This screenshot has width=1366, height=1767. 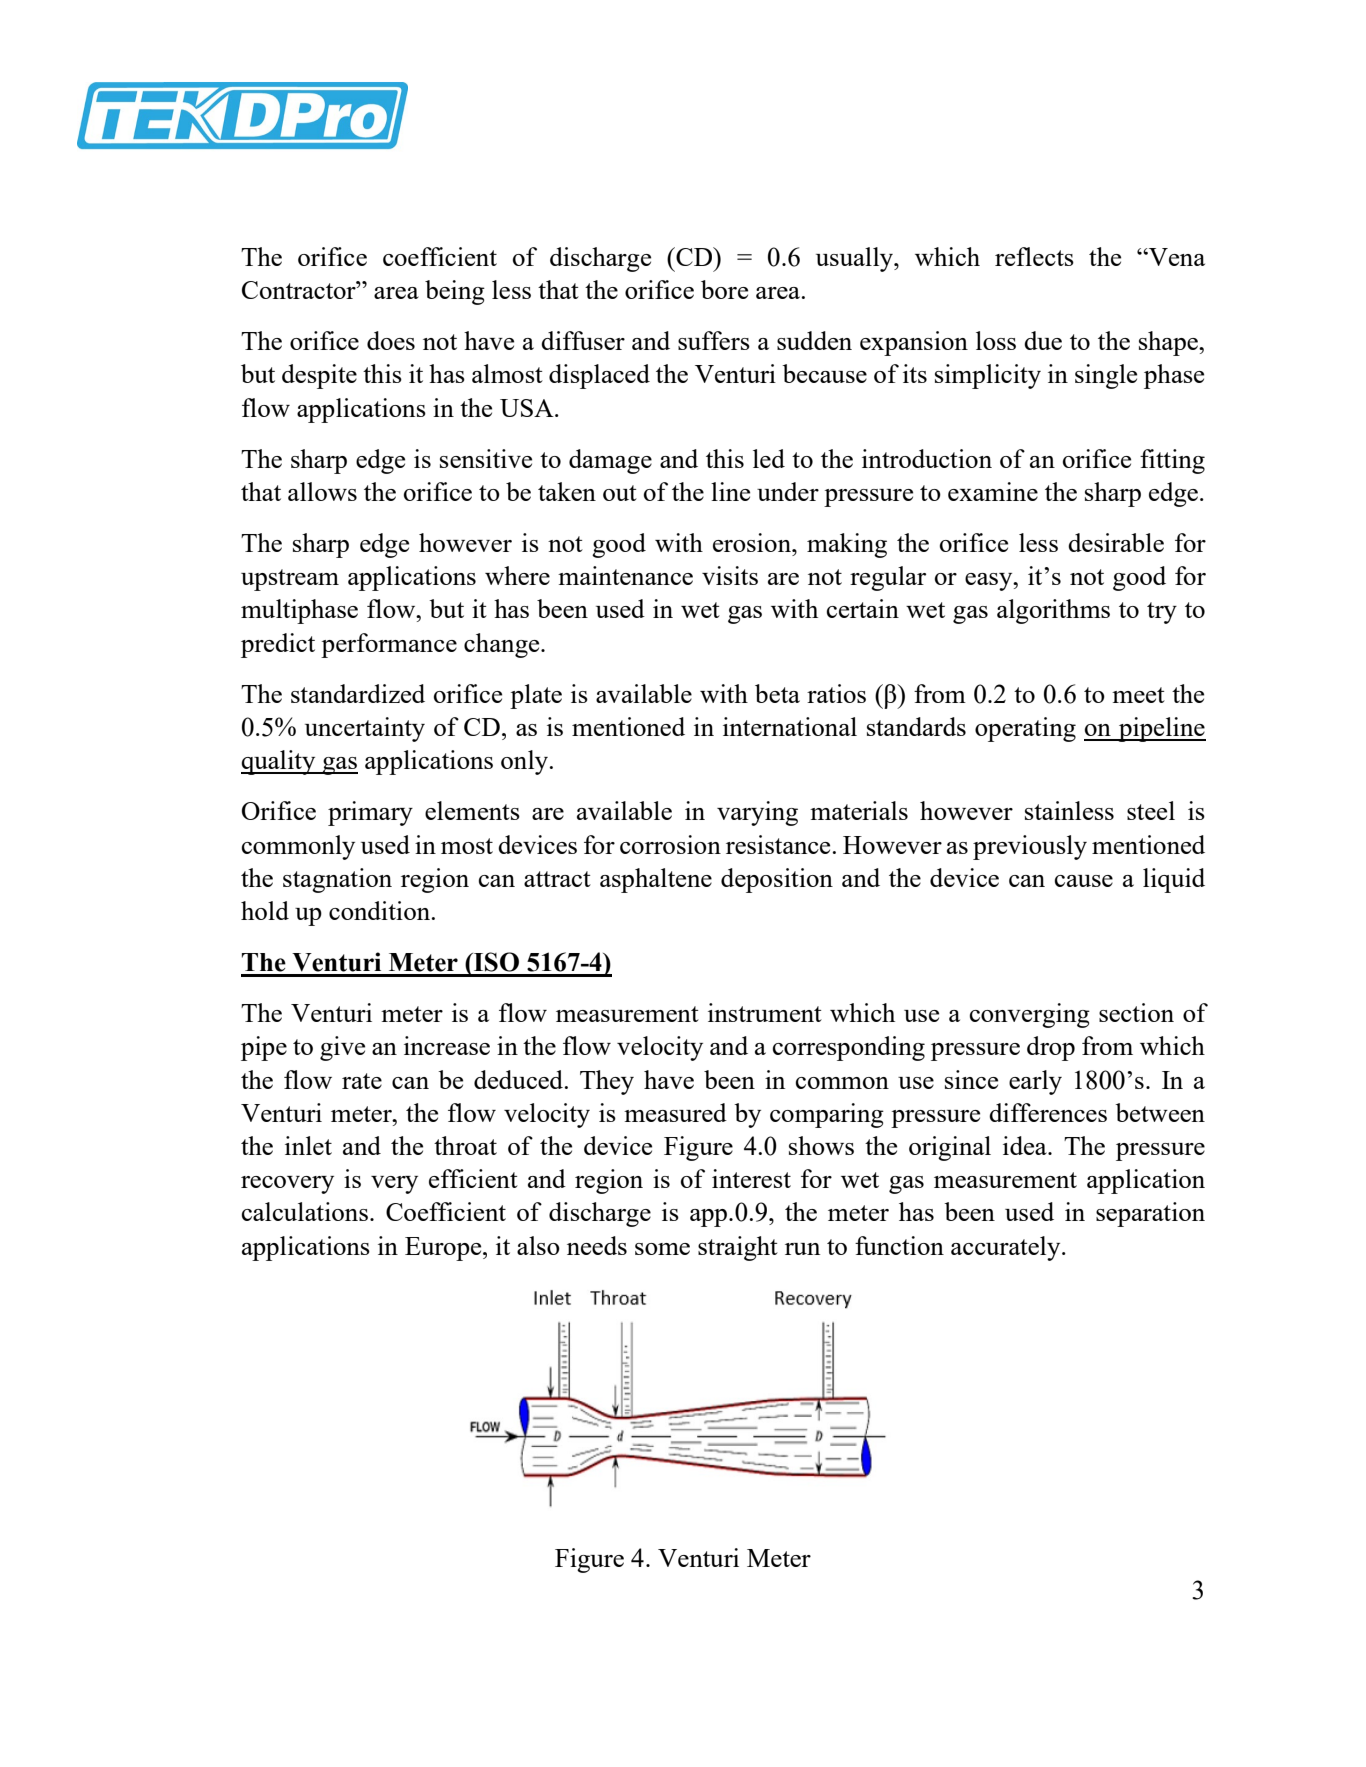 What do you see at coordinates (370, 813) in the screenshot?
I see `primary` at bounding box center [370, 813].
